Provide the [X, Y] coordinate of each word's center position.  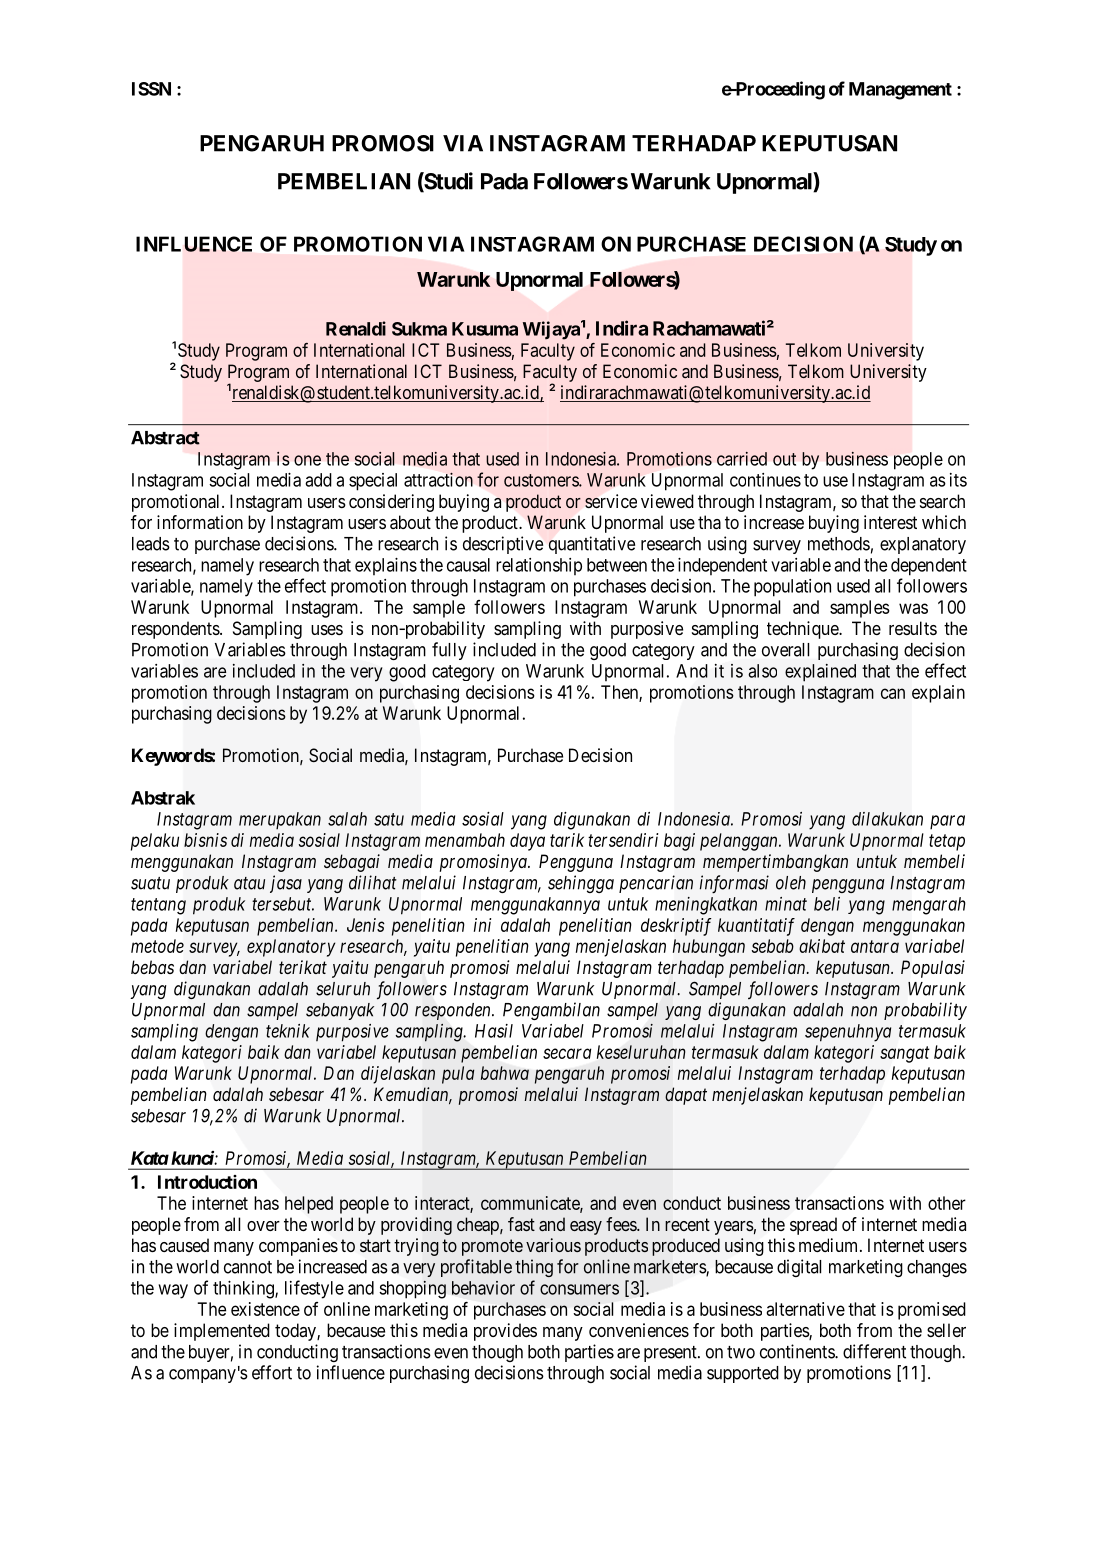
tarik [567, 840]
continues [765, 480]
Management [900, 91]
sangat [905, 1054]
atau [249, 883]
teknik [288, 1031]
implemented [222, 1332]
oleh [791, 883]
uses [327, 630]
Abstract [165, 438]
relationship [539, 566]
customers [542, 480]
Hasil [494, 1031]
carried [742, 459]
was [913, 608]
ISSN [151, 89]
